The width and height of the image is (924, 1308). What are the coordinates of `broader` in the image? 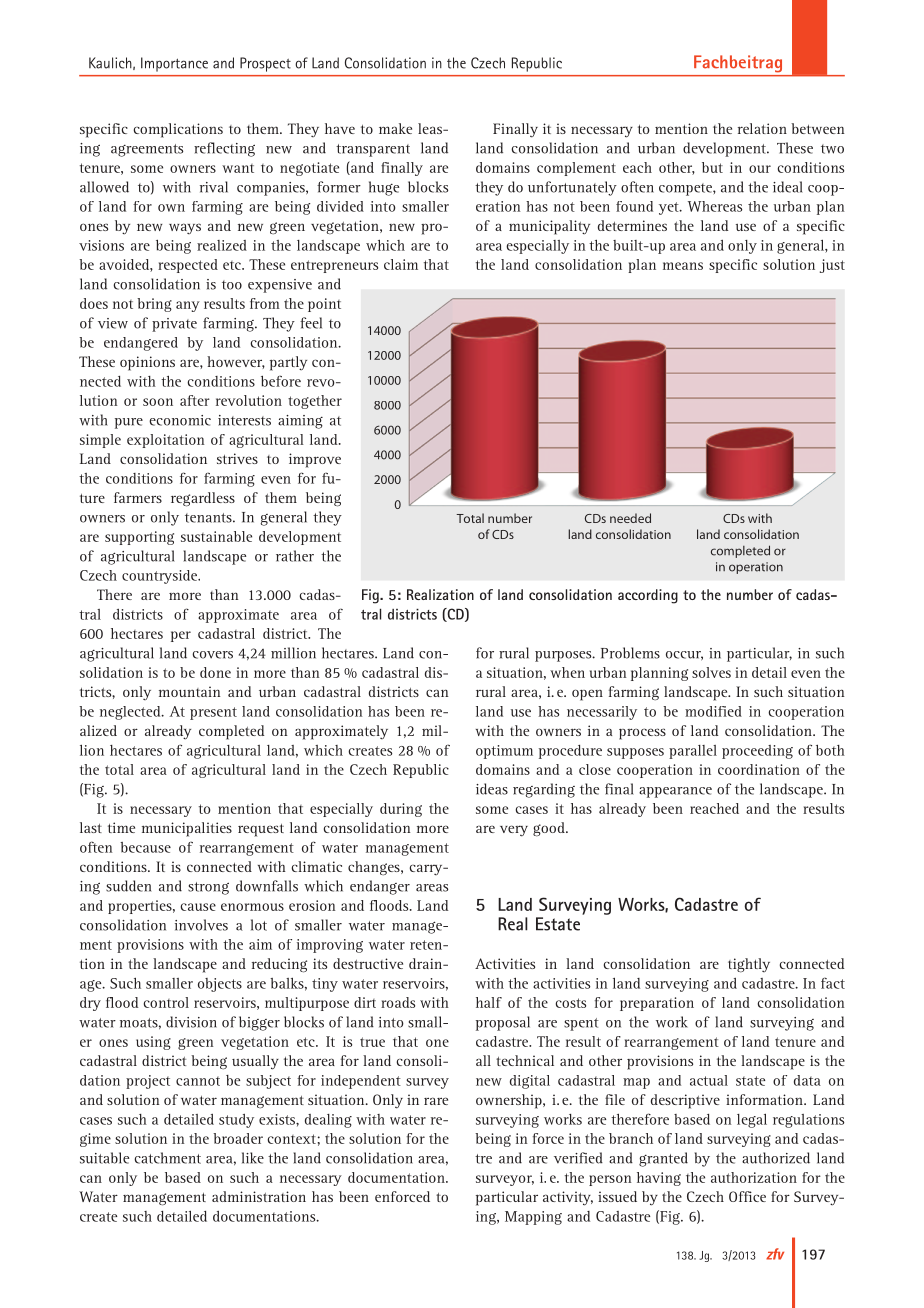 It's located at (238, 1138).
